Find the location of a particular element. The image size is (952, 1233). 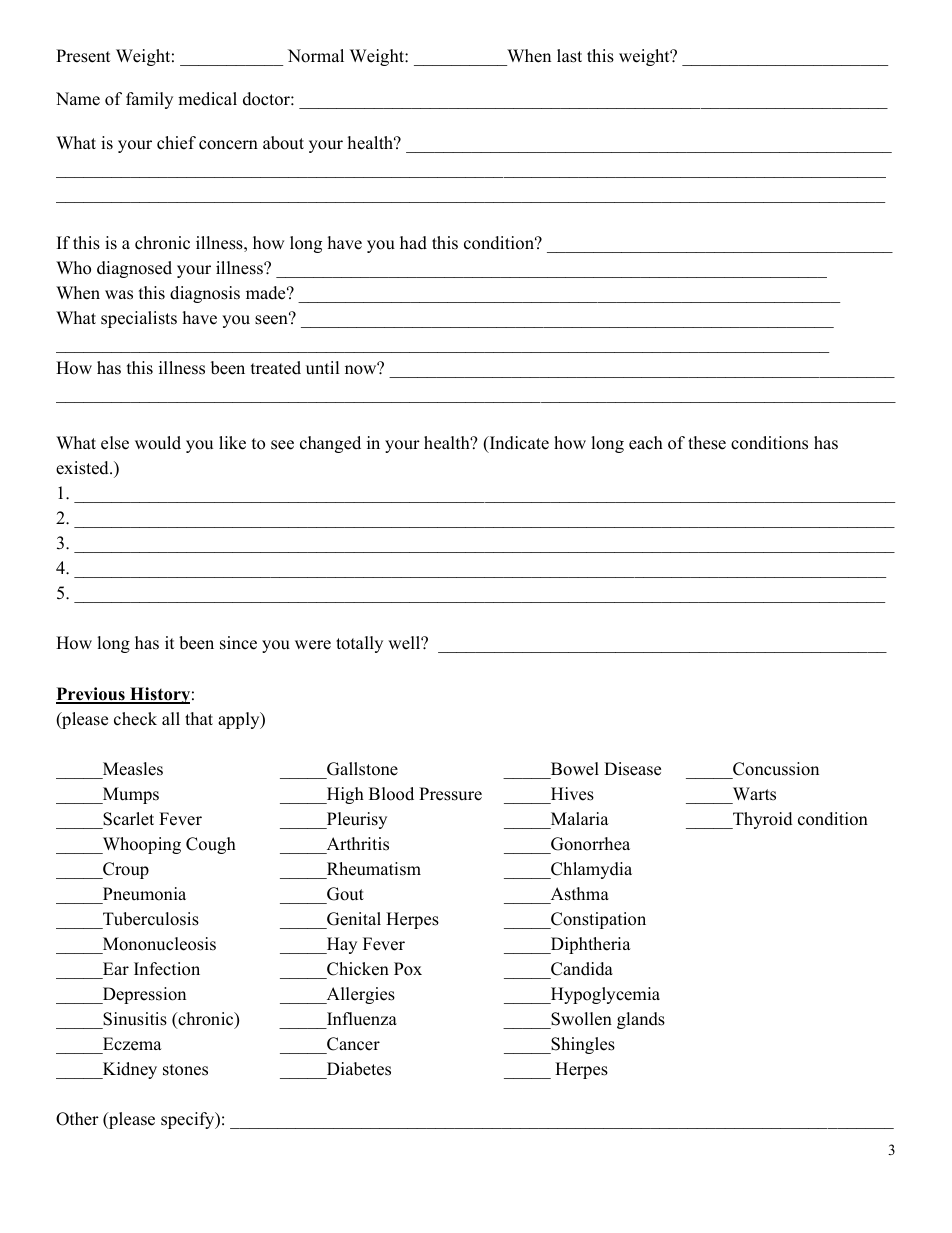

since is located at coordinates (238, 643).
